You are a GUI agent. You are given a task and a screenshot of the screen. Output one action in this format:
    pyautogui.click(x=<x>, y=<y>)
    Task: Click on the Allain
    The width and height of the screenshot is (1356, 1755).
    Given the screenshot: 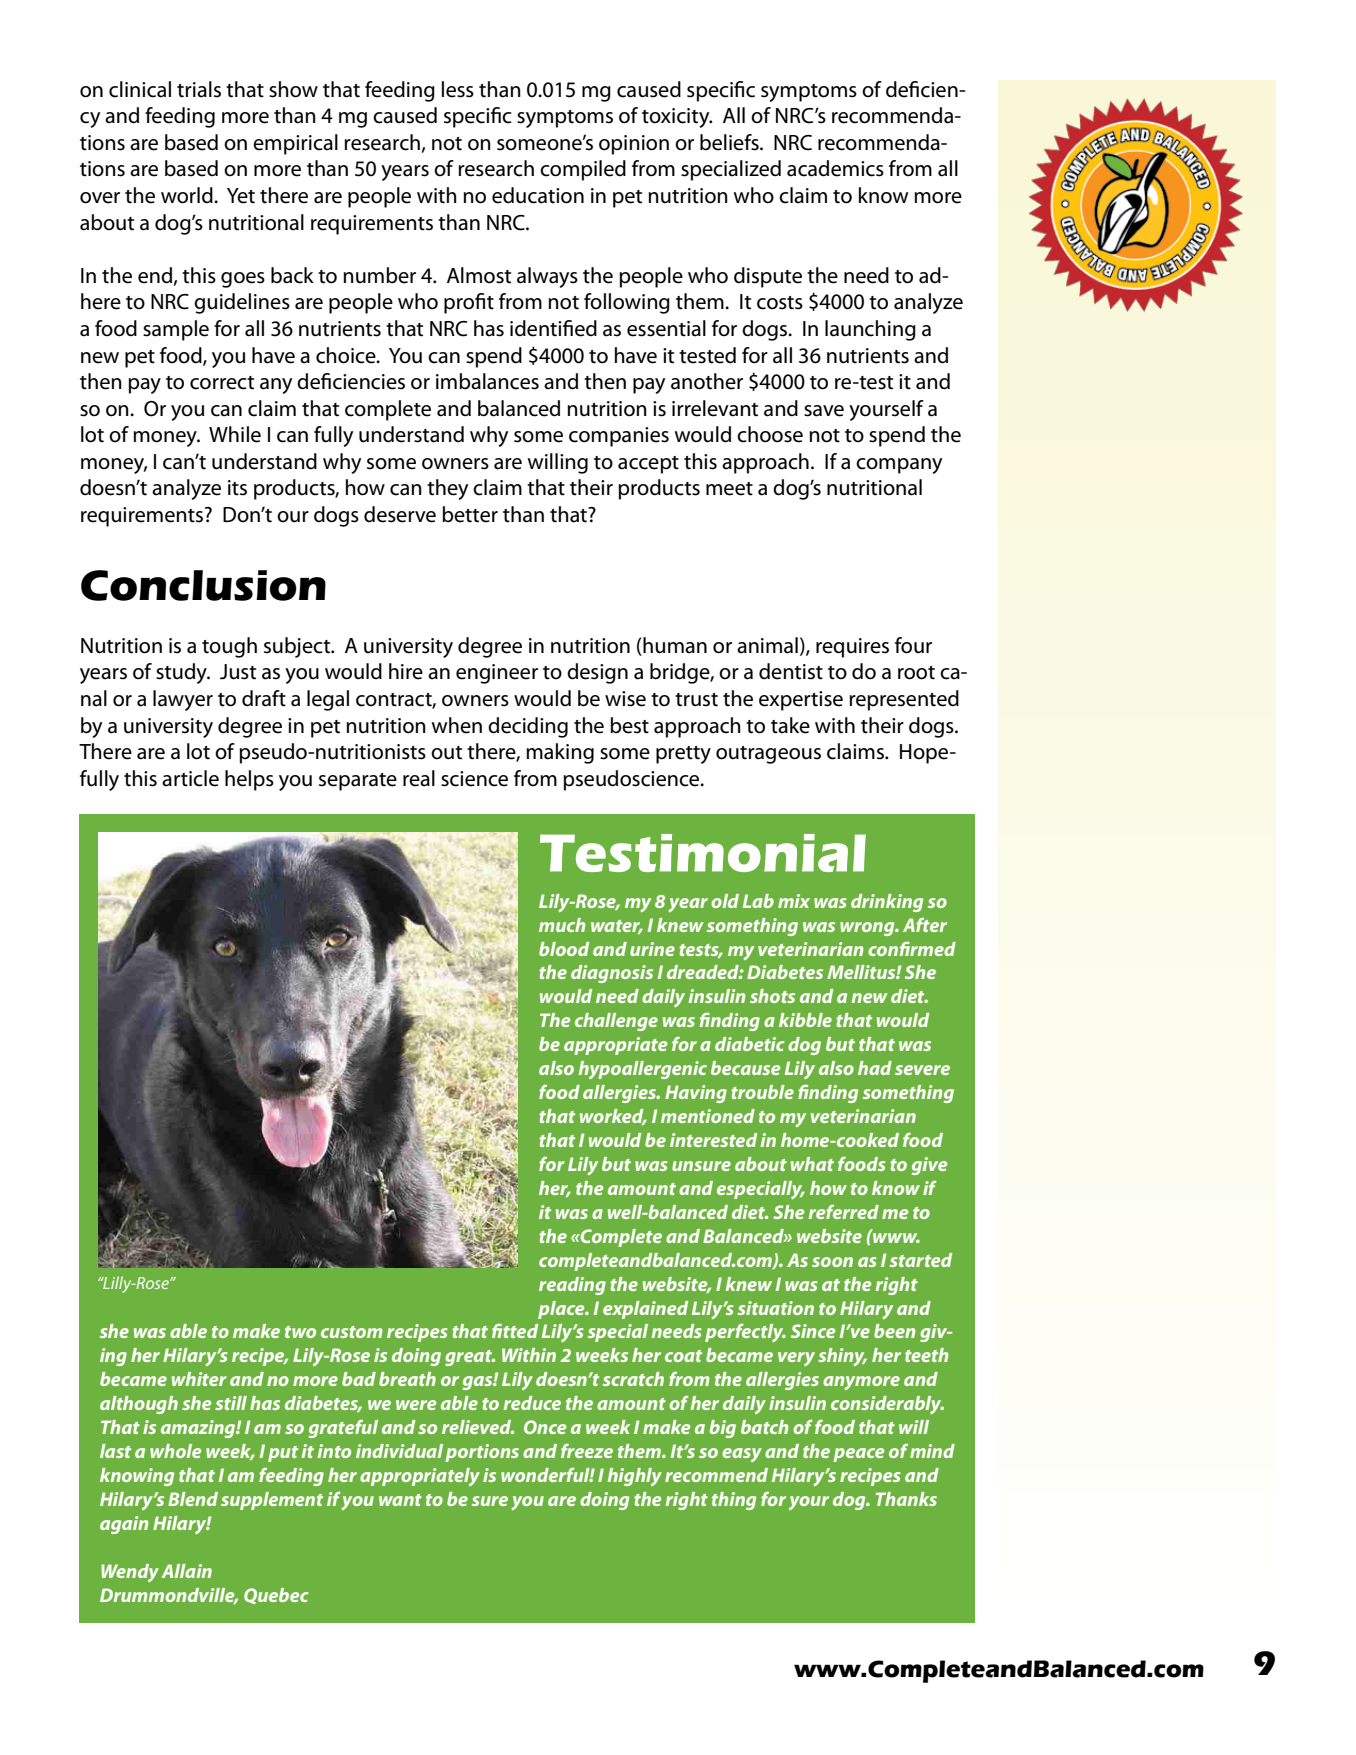 What is the action you would take?
    pyautogui.click(x=186, y=1571)
